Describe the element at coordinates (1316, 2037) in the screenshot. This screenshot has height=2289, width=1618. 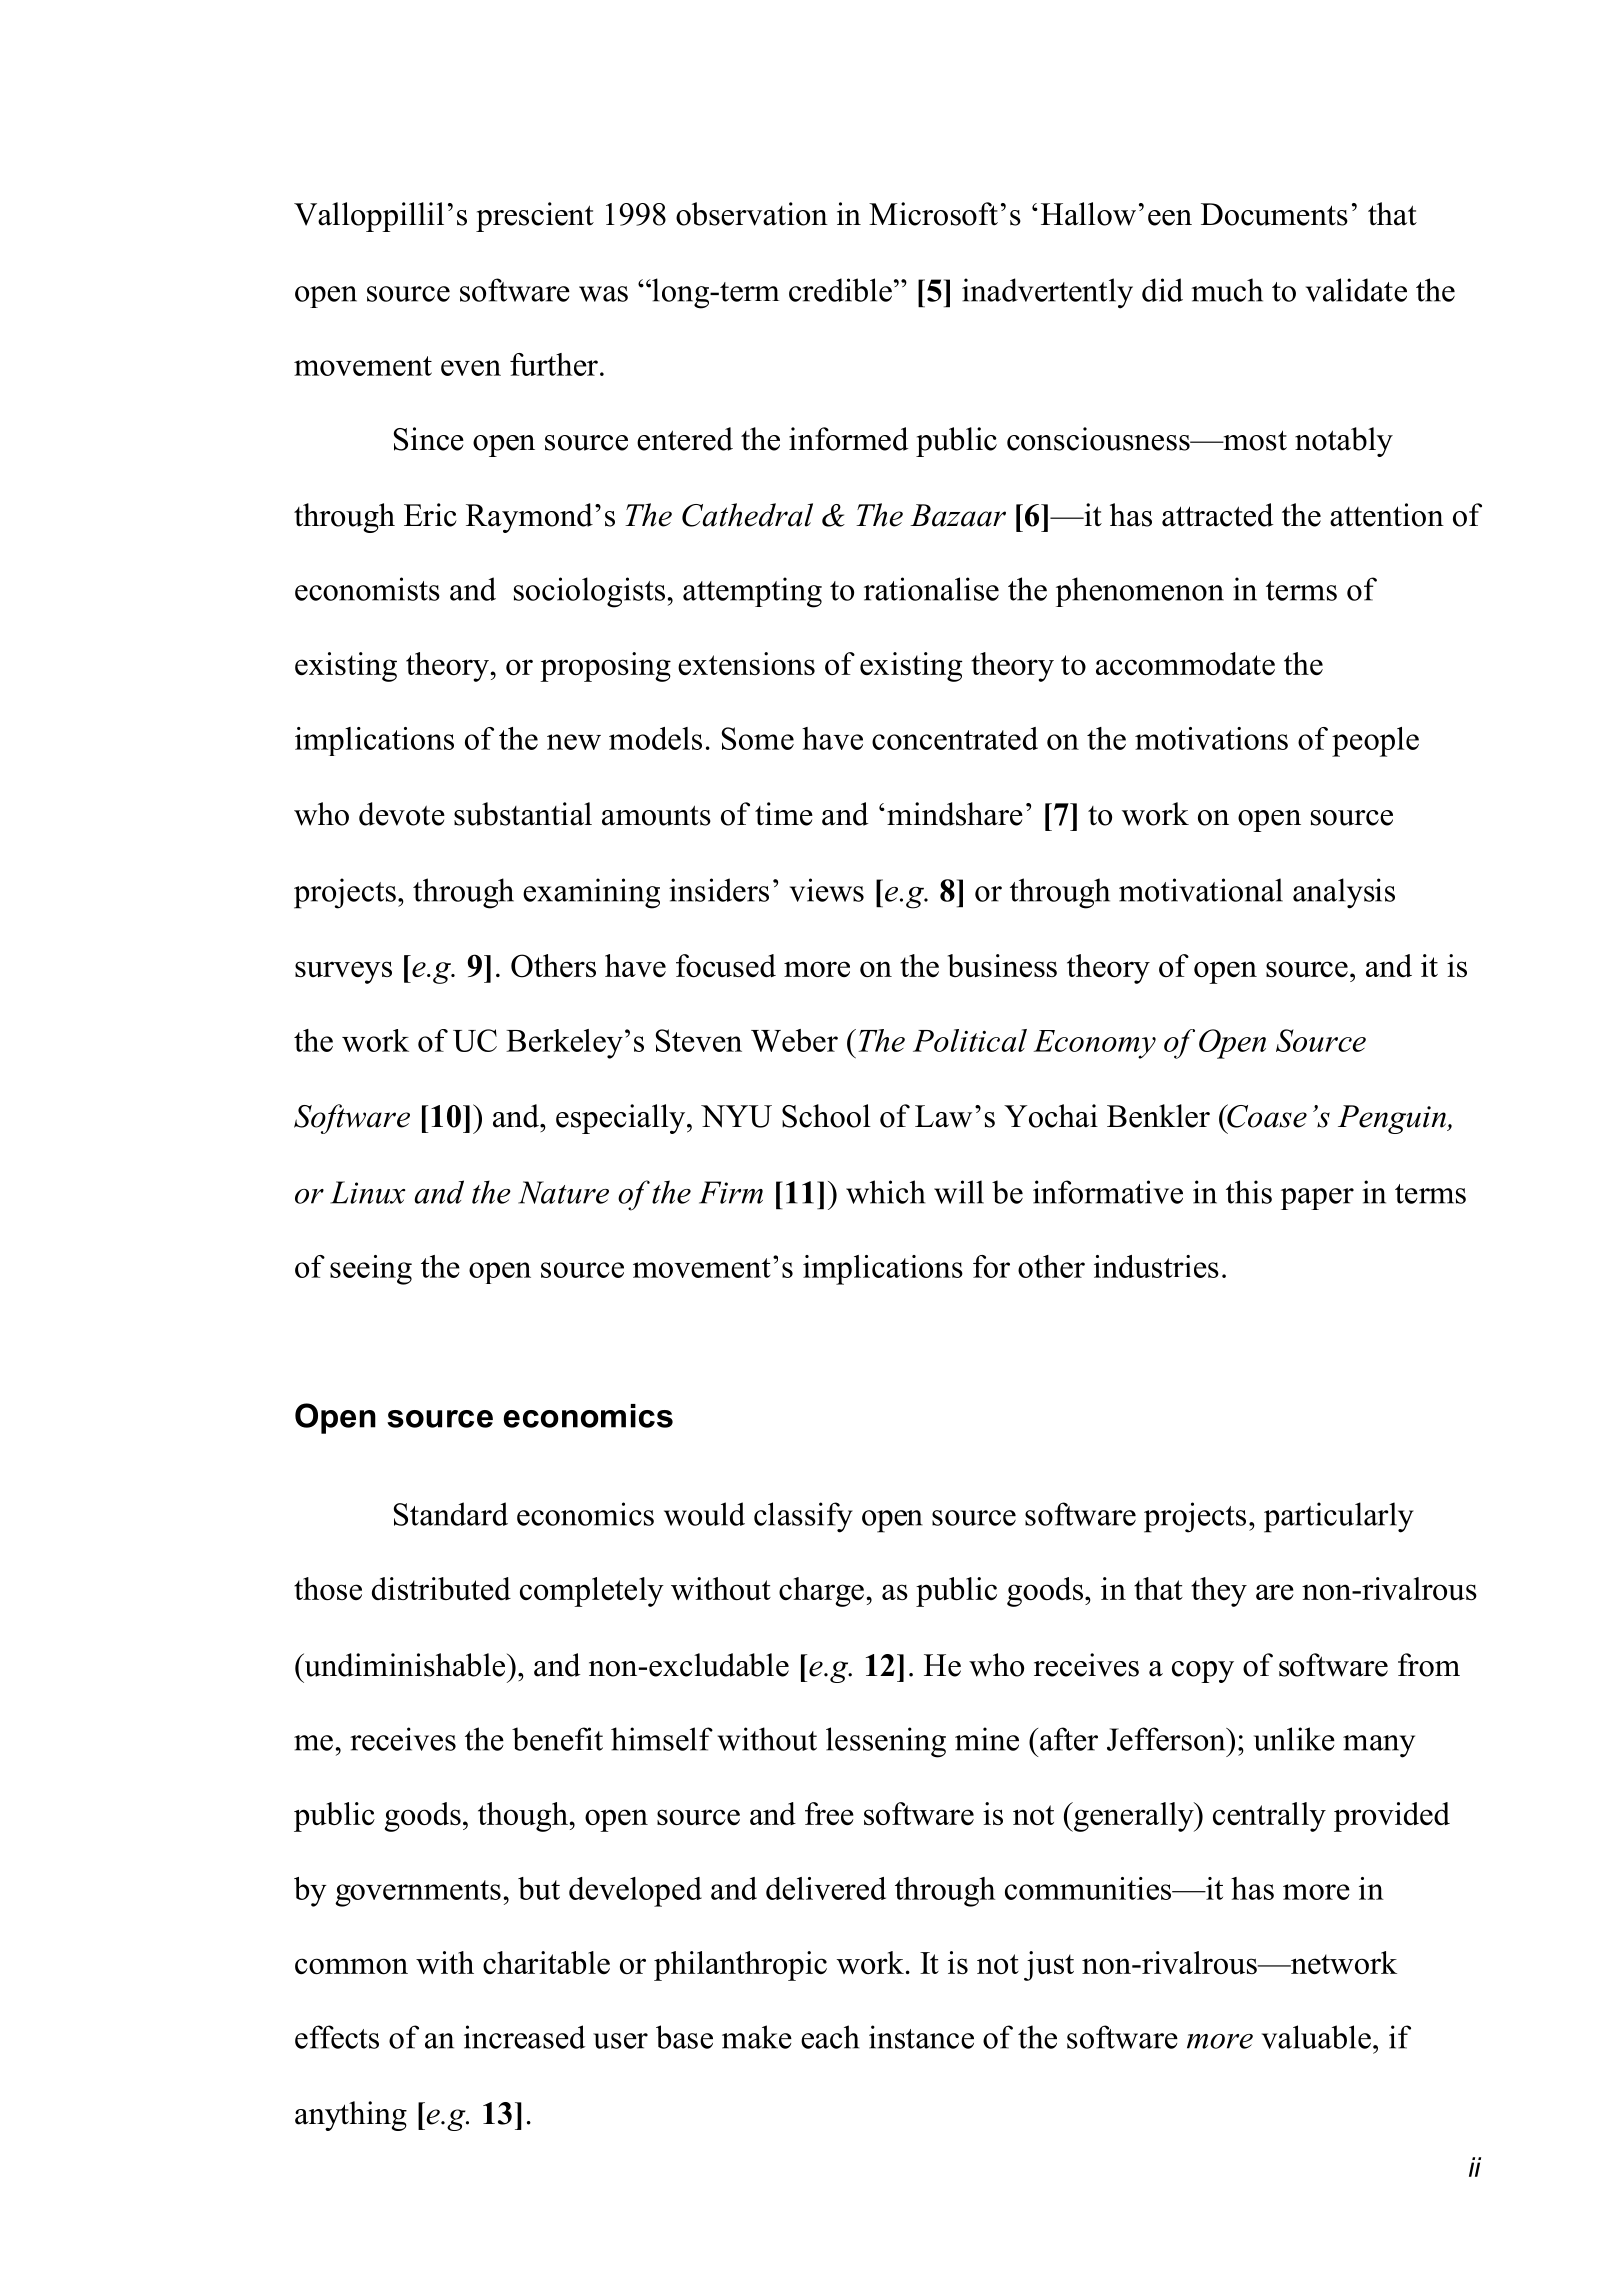
I see `valuable` at that location.
